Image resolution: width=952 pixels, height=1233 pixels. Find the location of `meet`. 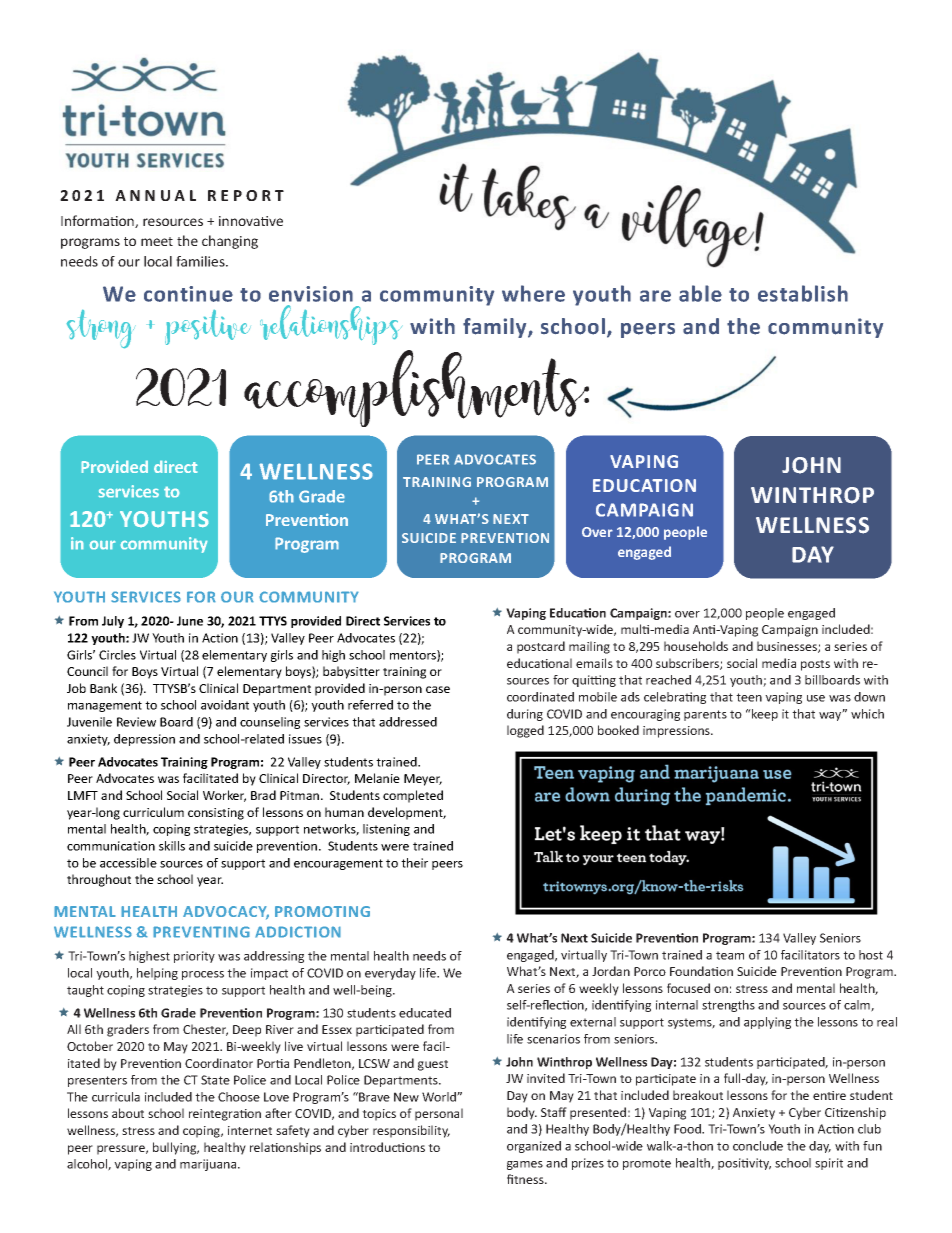

meet is located at coordinates (157, 241).
